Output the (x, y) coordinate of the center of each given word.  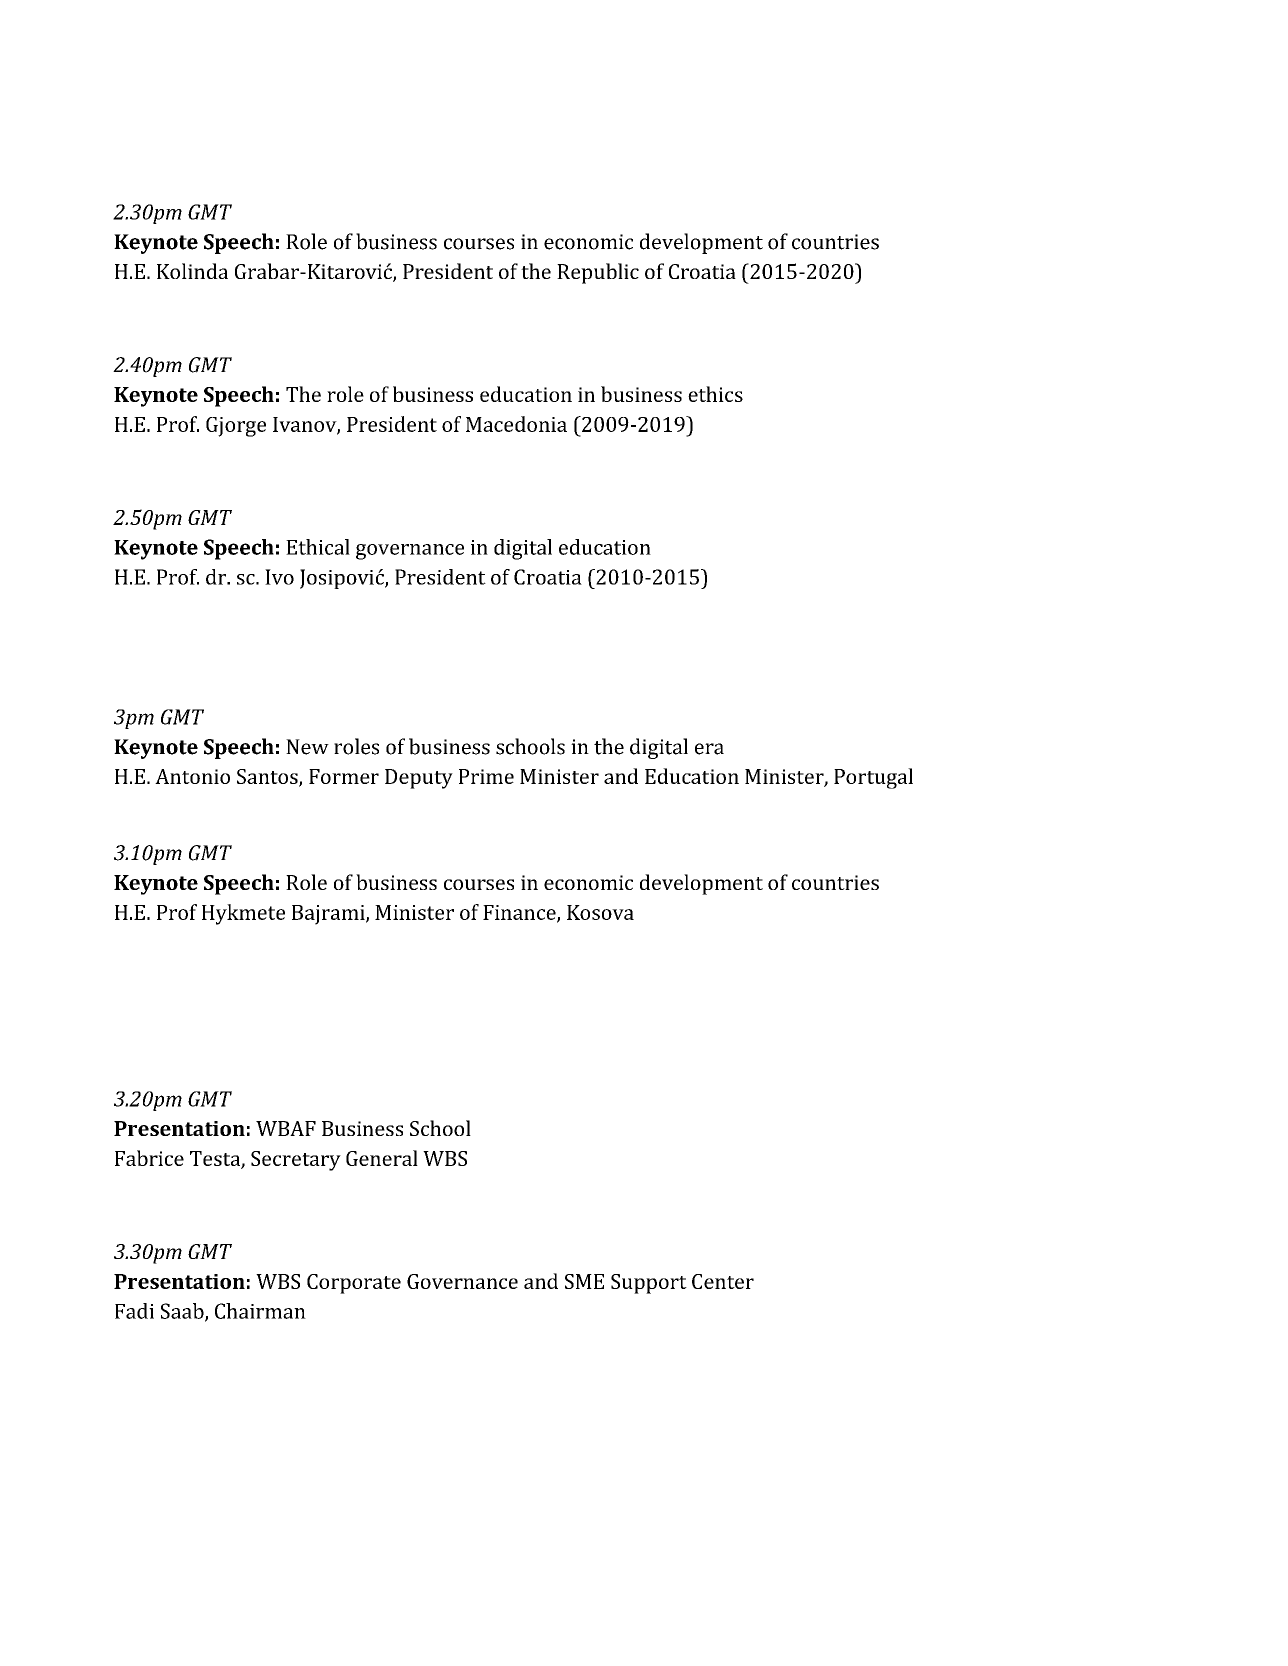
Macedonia (516, 424)
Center (723, 1281)
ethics (715, 394)
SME (584, 1281)
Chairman (260, 1311)
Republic (598, 273)
